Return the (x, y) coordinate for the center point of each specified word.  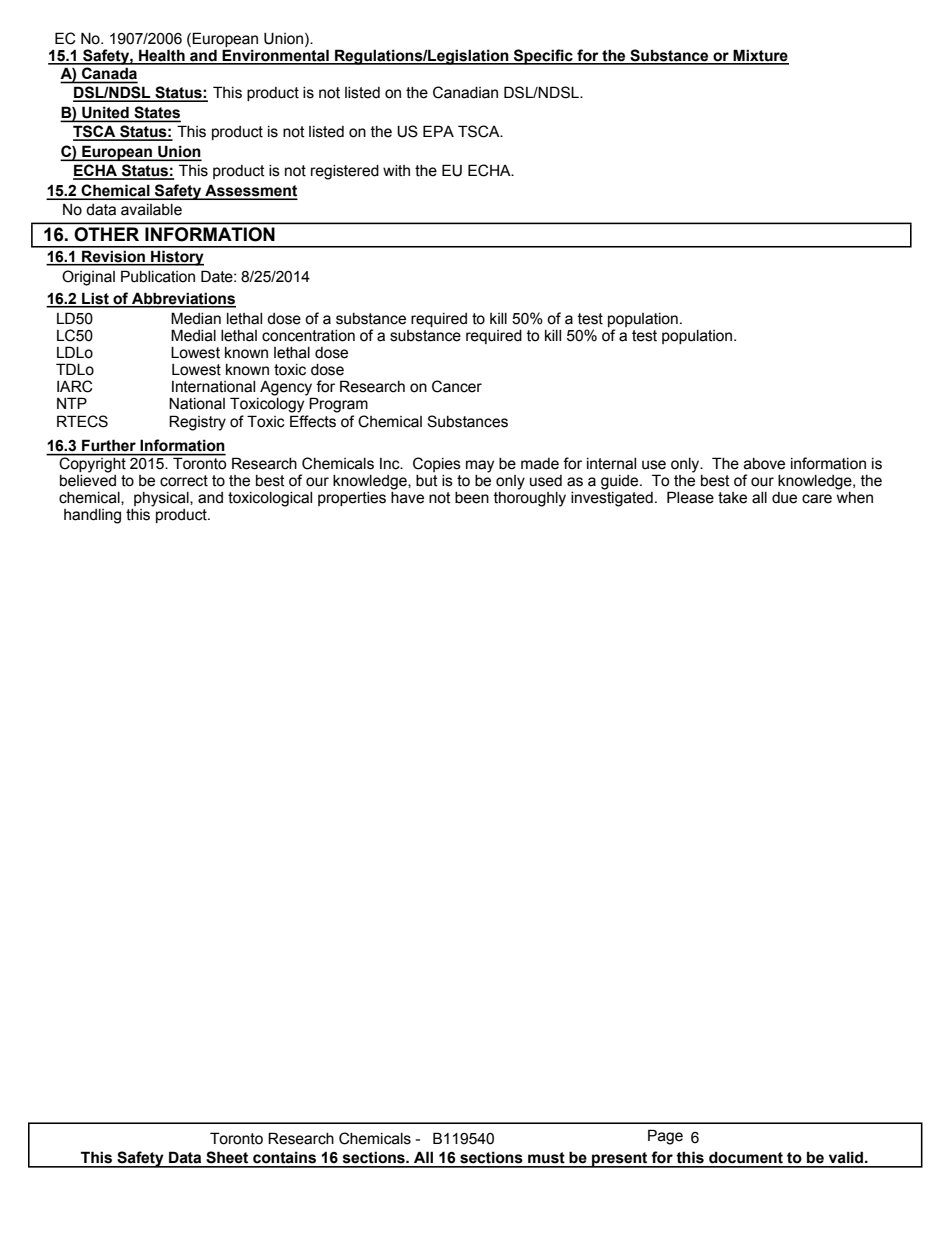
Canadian (465, 92)
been (472, 498)
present (620, 1160)
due (784, 498)
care (817, 499)
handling (92, 516)
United (105, 114)
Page (665, 1137)
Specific (543, 57)
